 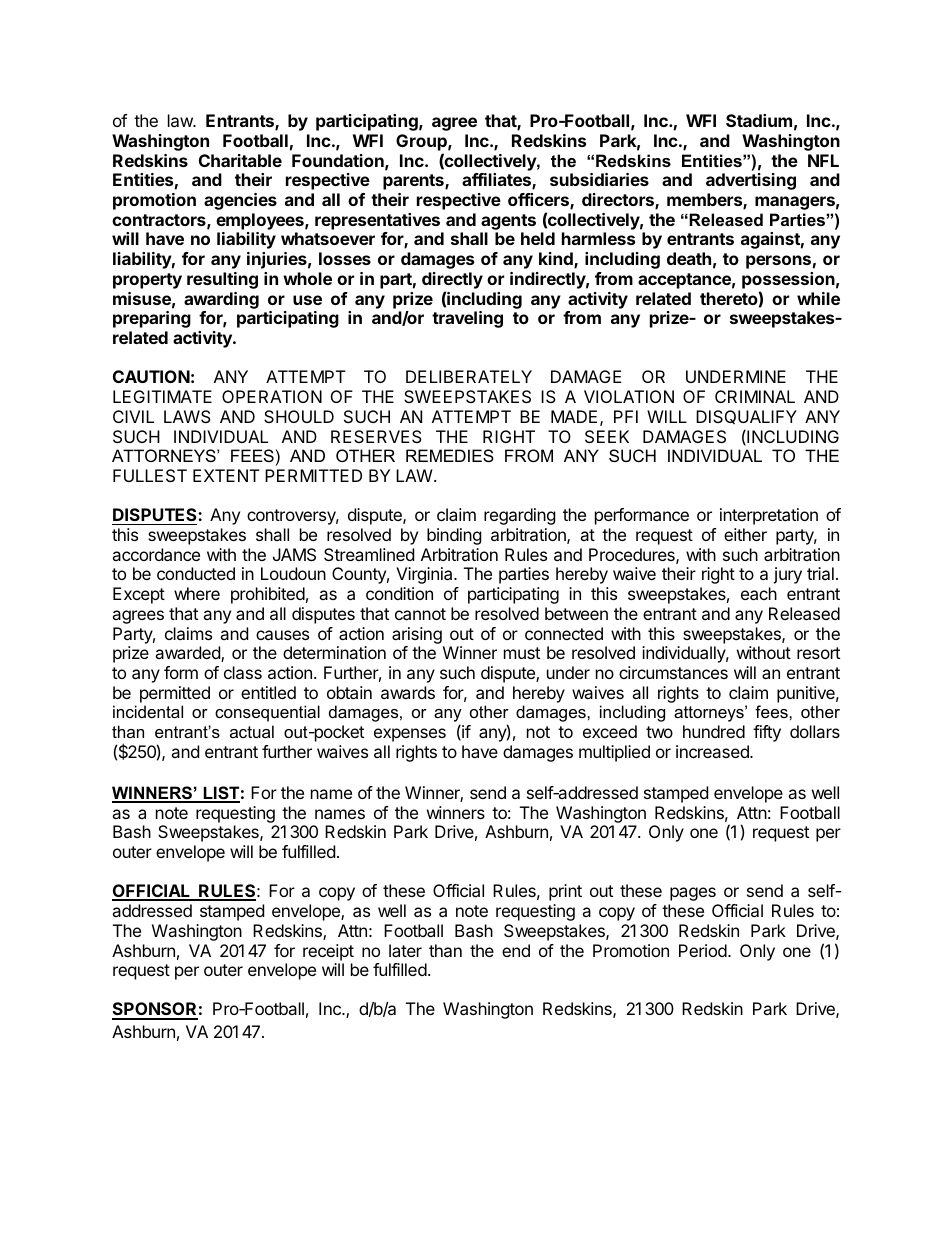 What do you see at coordinates (759, 593) in the screenshot?
I see `each` at bounding box center [759, 593].
